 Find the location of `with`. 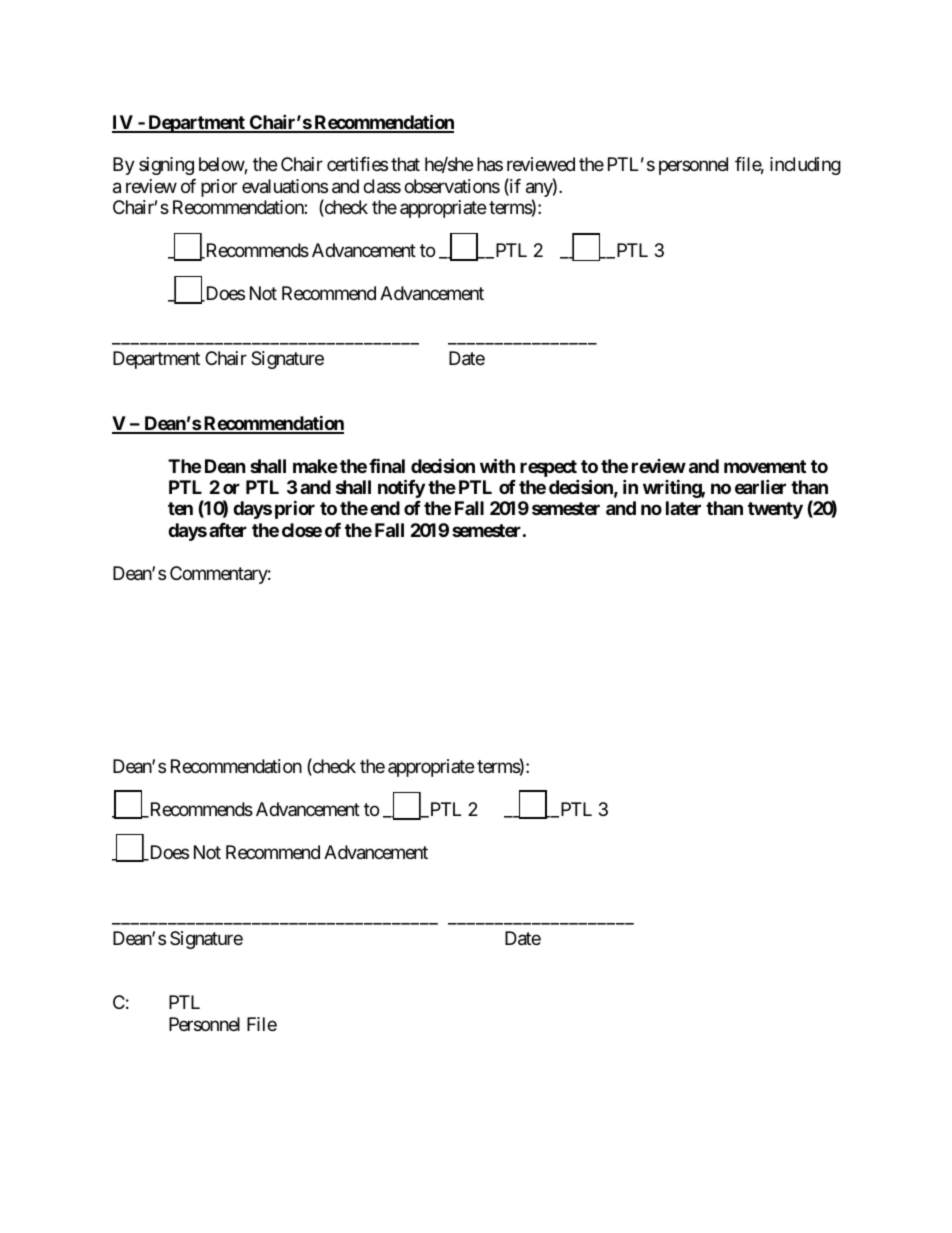

with is located at coordinates (497, 465).
